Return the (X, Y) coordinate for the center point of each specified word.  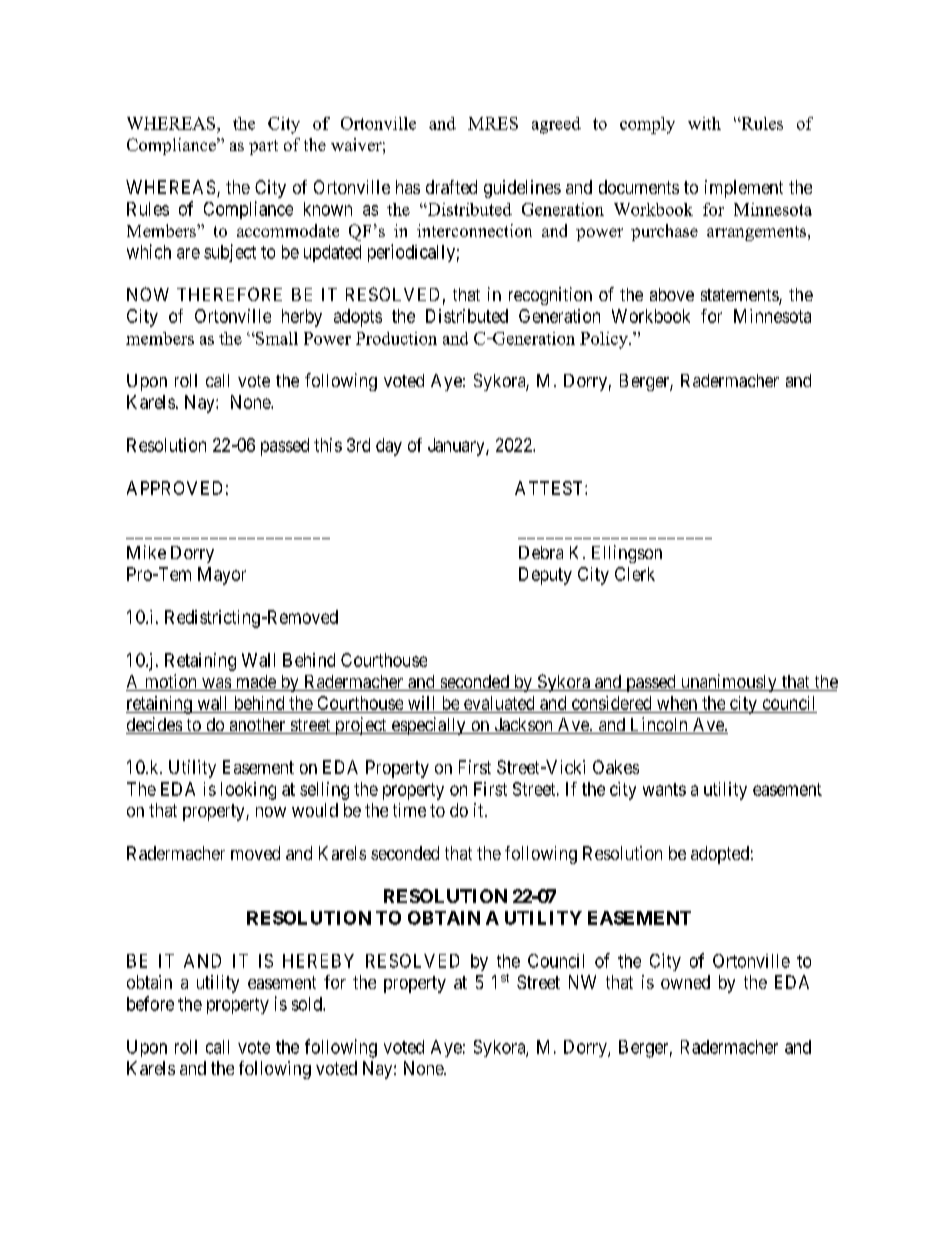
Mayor (222, 576)
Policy (605, 340)
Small (276, 338)
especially (428, 726)
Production (396, 338)
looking (248, 791)
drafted (451, 187)
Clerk (635, 574)
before (150, 1003)
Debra (541, 552)
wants (664, 789)
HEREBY (318, 961)
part (263, 147)
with (704, 123)
